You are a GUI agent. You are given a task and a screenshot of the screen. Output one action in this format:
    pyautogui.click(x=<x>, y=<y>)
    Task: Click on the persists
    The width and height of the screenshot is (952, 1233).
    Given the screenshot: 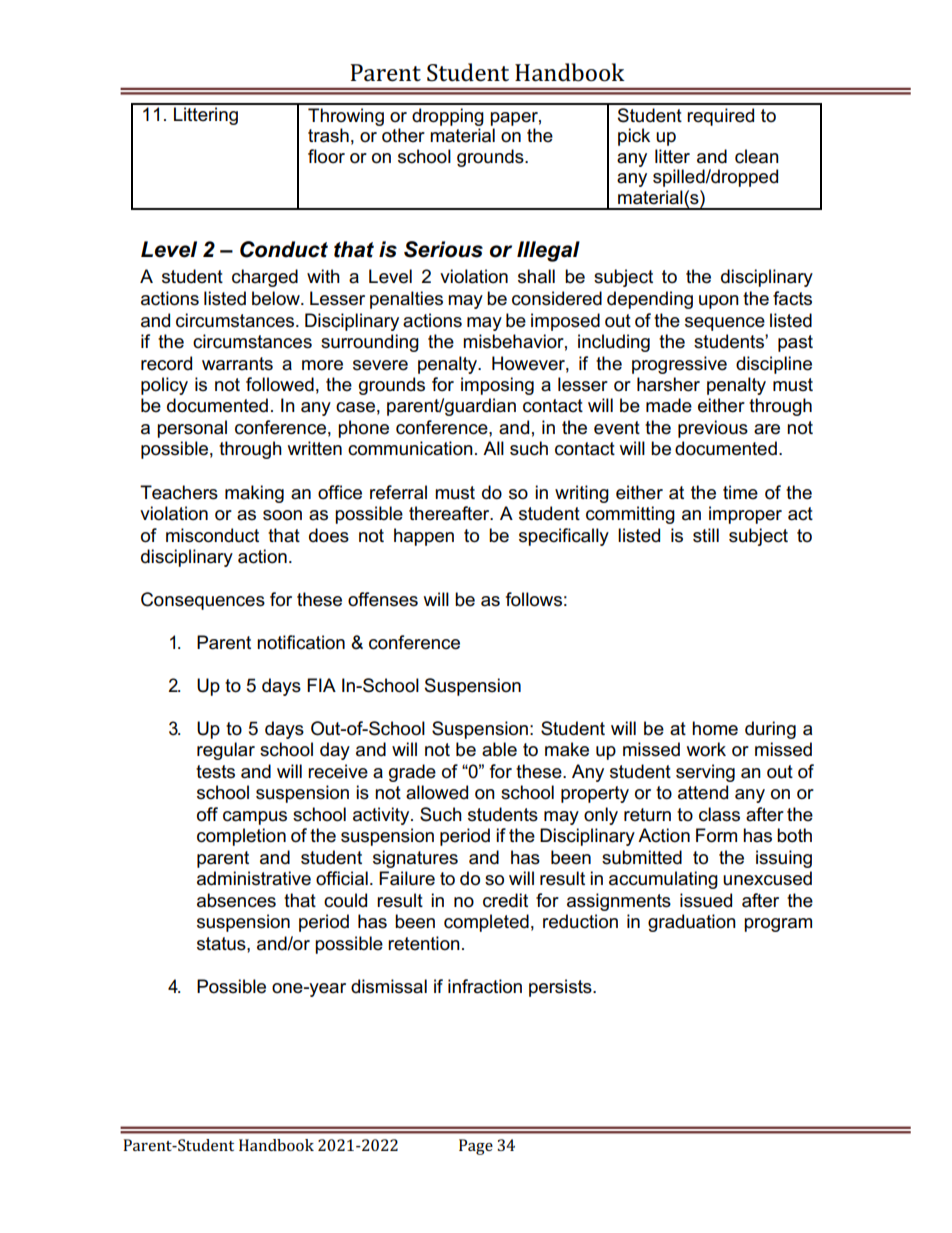 What is the action you would take?
    pyautogui.click(x=561, y=988)
